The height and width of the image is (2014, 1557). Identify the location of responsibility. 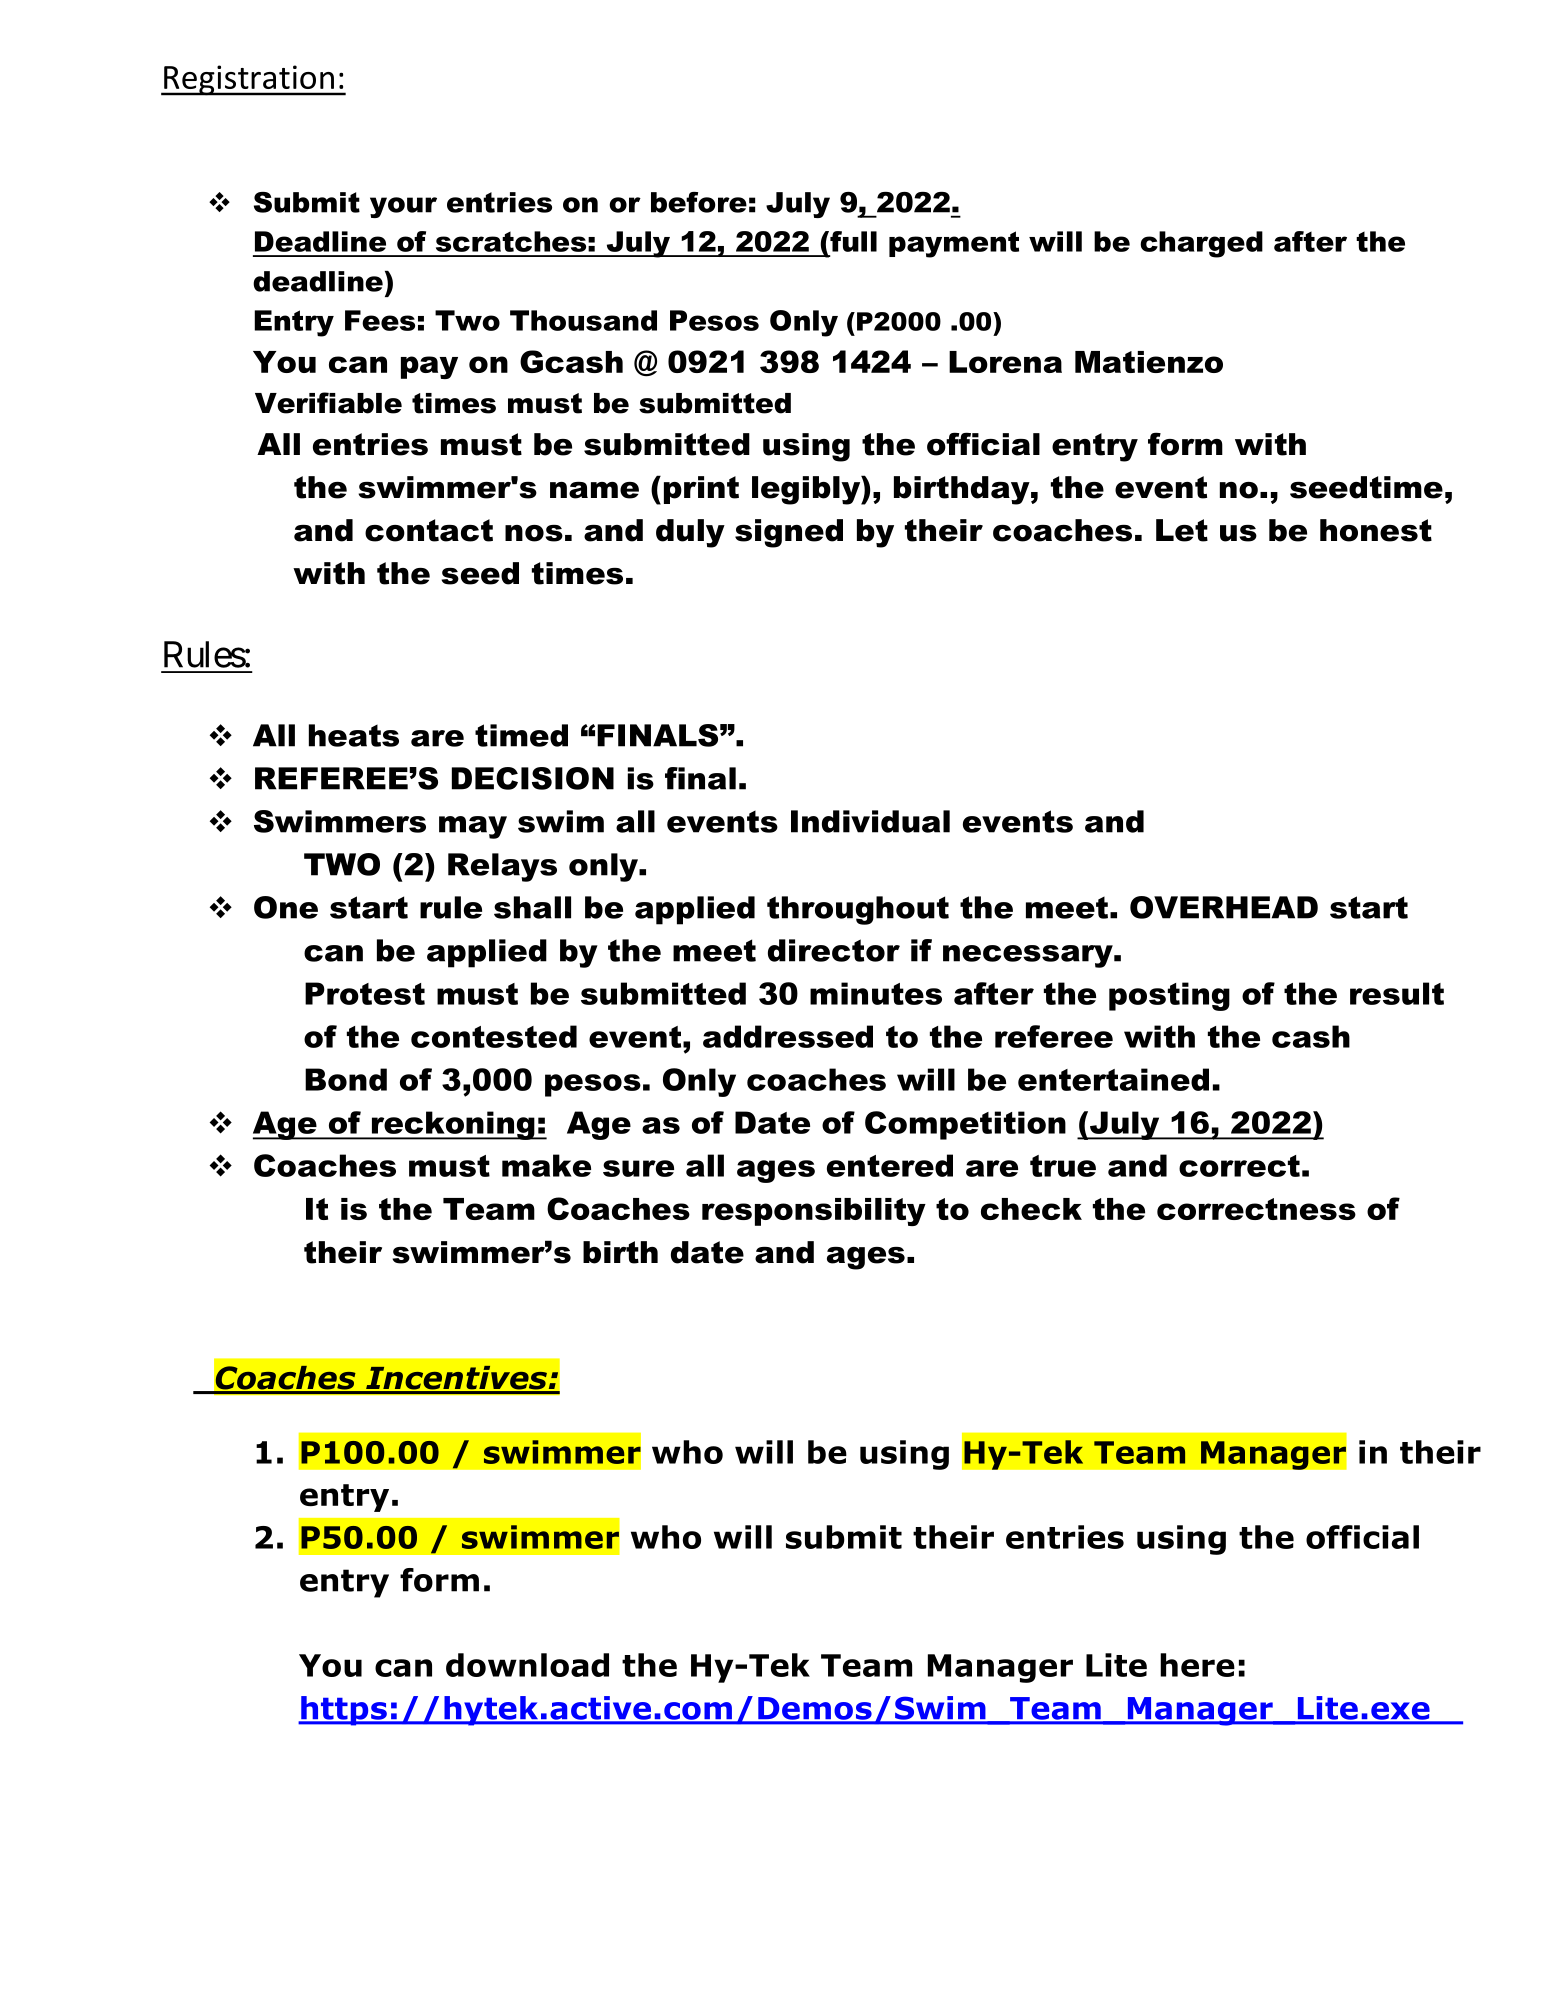
(814, 1212).
